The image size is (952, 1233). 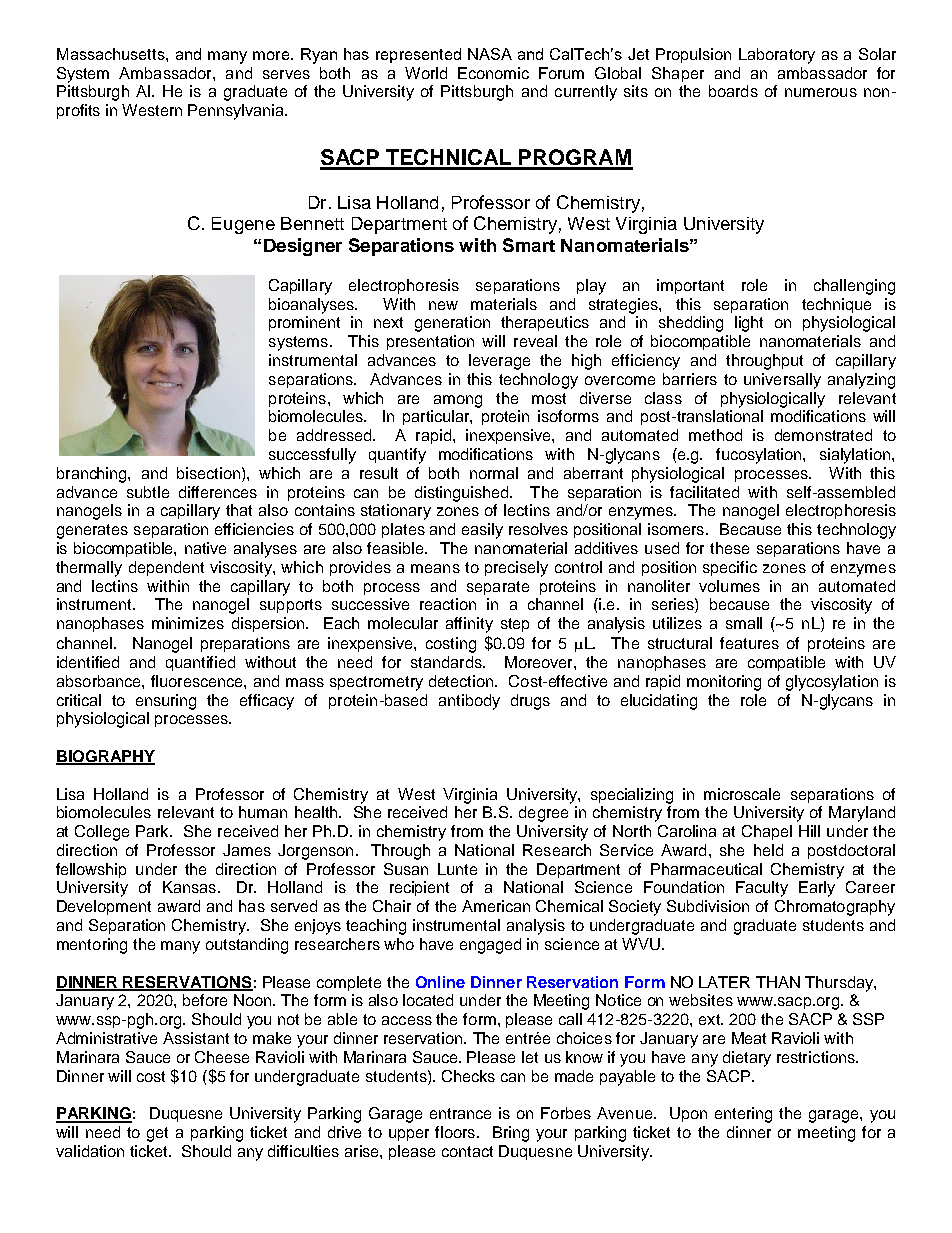 I want to click on floors, so click(x=456, y=1132).
